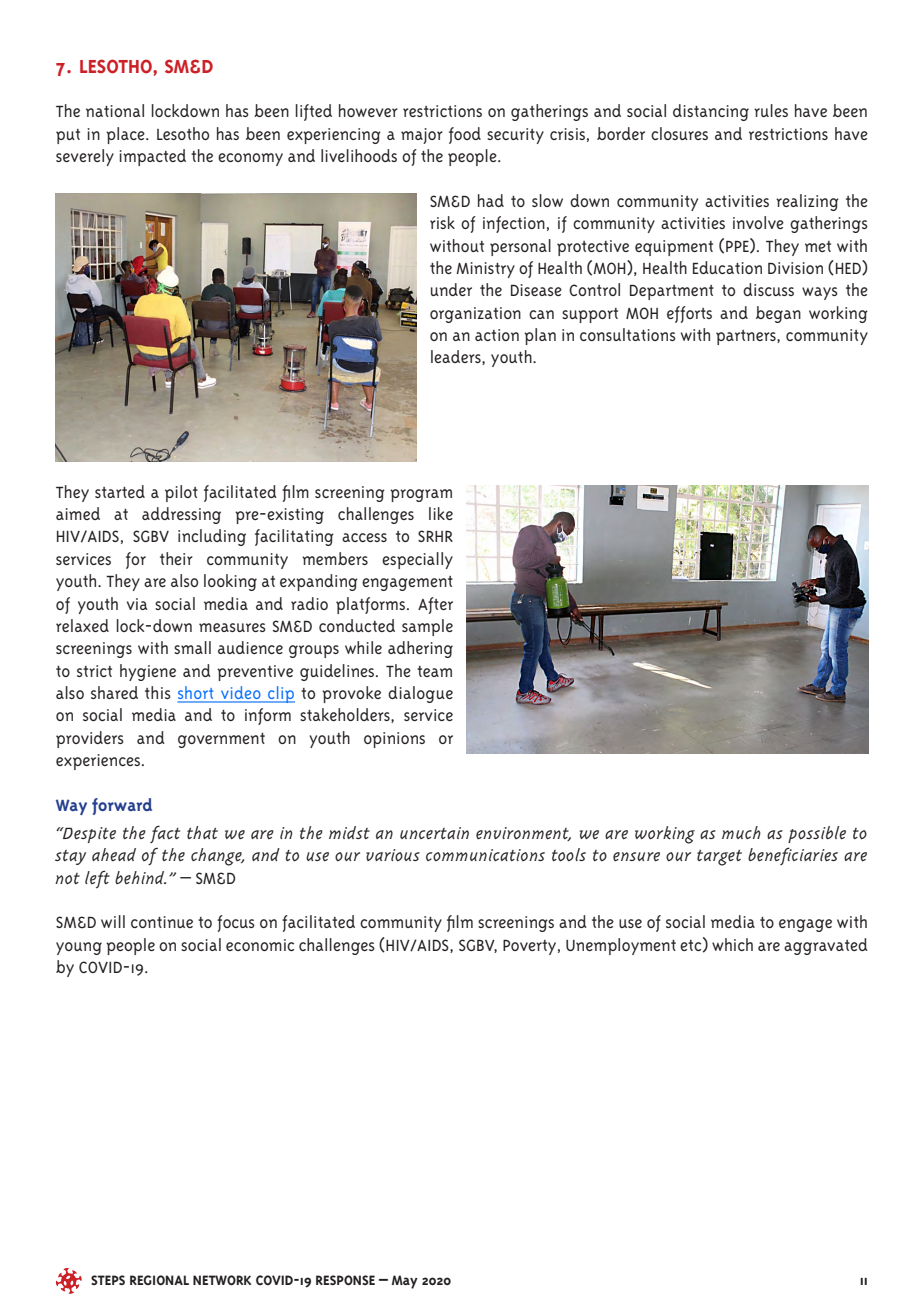 This page has height=1308, width=924. What do you see at coordinates (158, 692) in the page?
I see `this` at bounding box center [158, 692].
